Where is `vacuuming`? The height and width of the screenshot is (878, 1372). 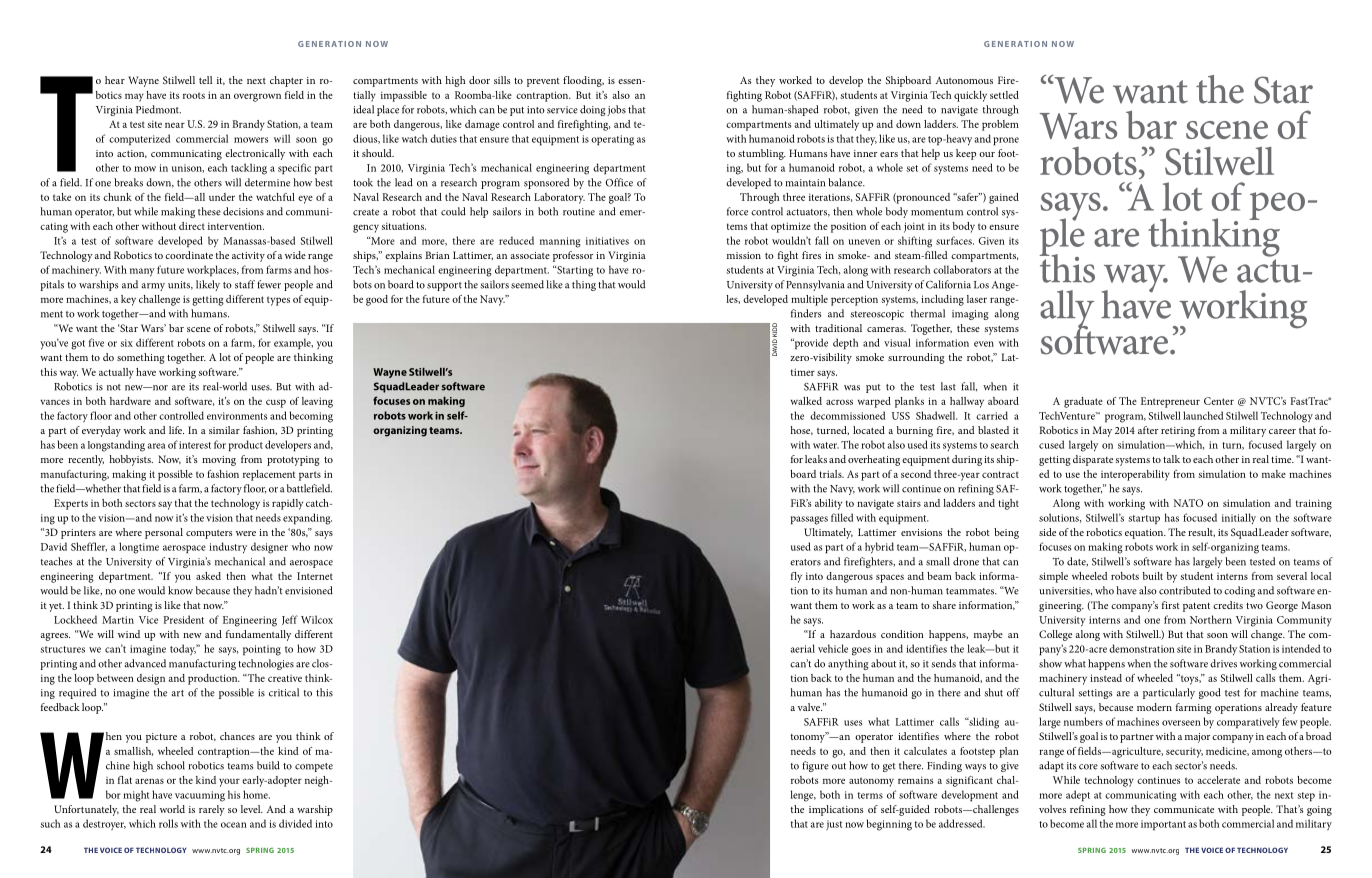 vacuuming is located at coordinates (200, 796).
